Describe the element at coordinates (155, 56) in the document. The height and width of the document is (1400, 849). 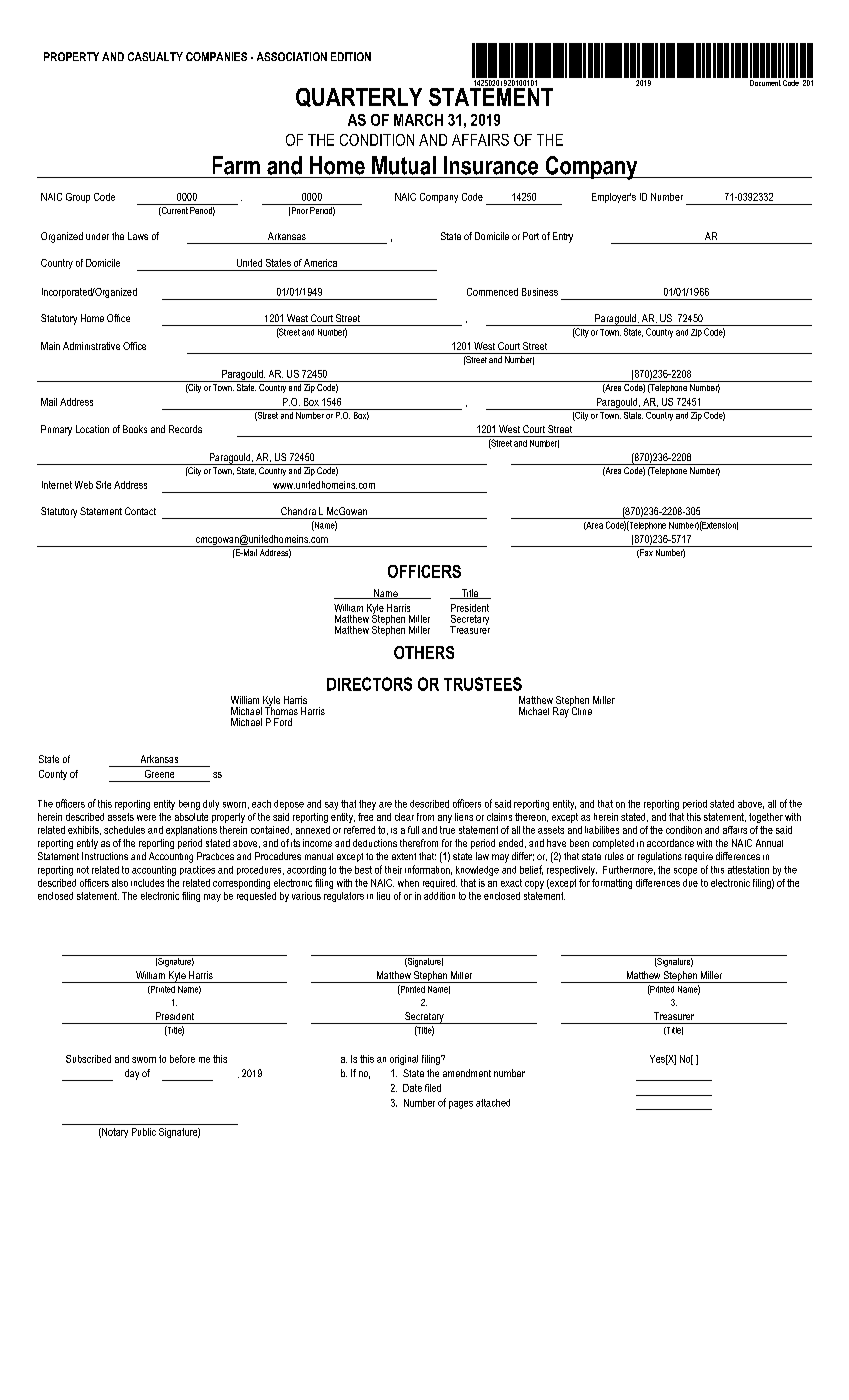
I see `CASUALTY` at that location.
